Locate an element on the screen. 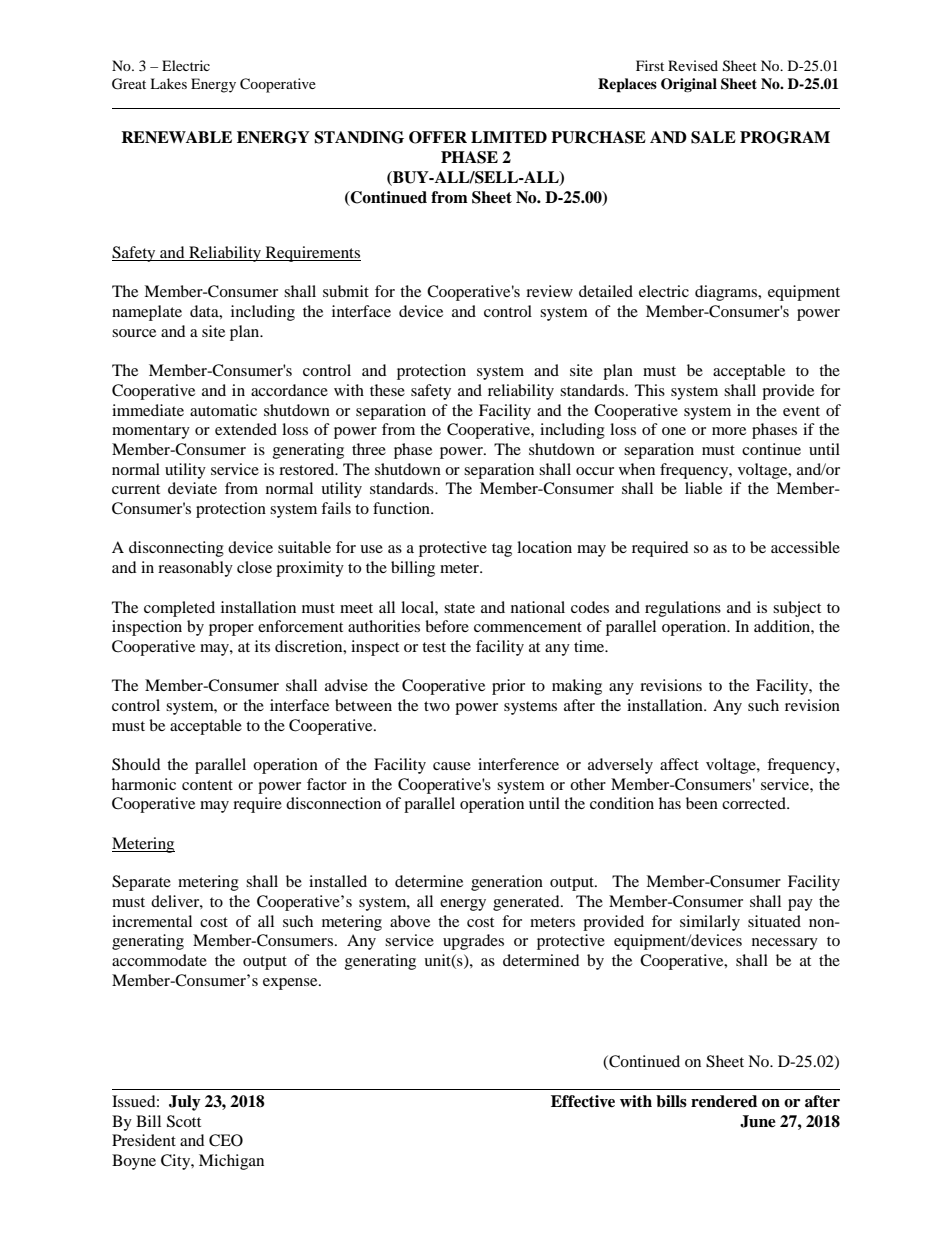 The image size is (952, 1233). CEO is located at coordinates (226, 1140).
